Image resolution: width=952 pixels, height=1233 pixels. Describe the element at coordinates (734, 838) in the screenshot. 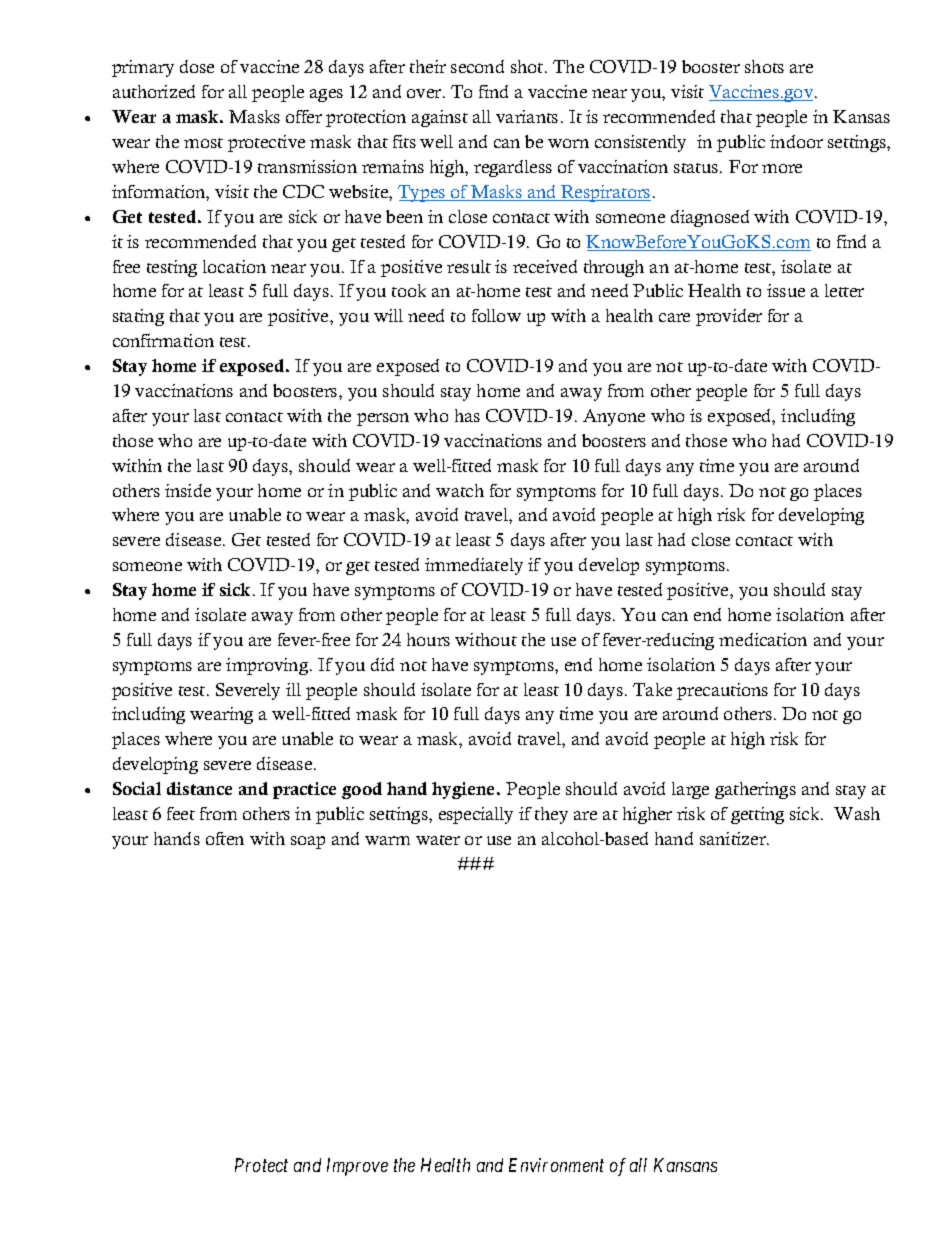

I see `sanitizer` at that location.
